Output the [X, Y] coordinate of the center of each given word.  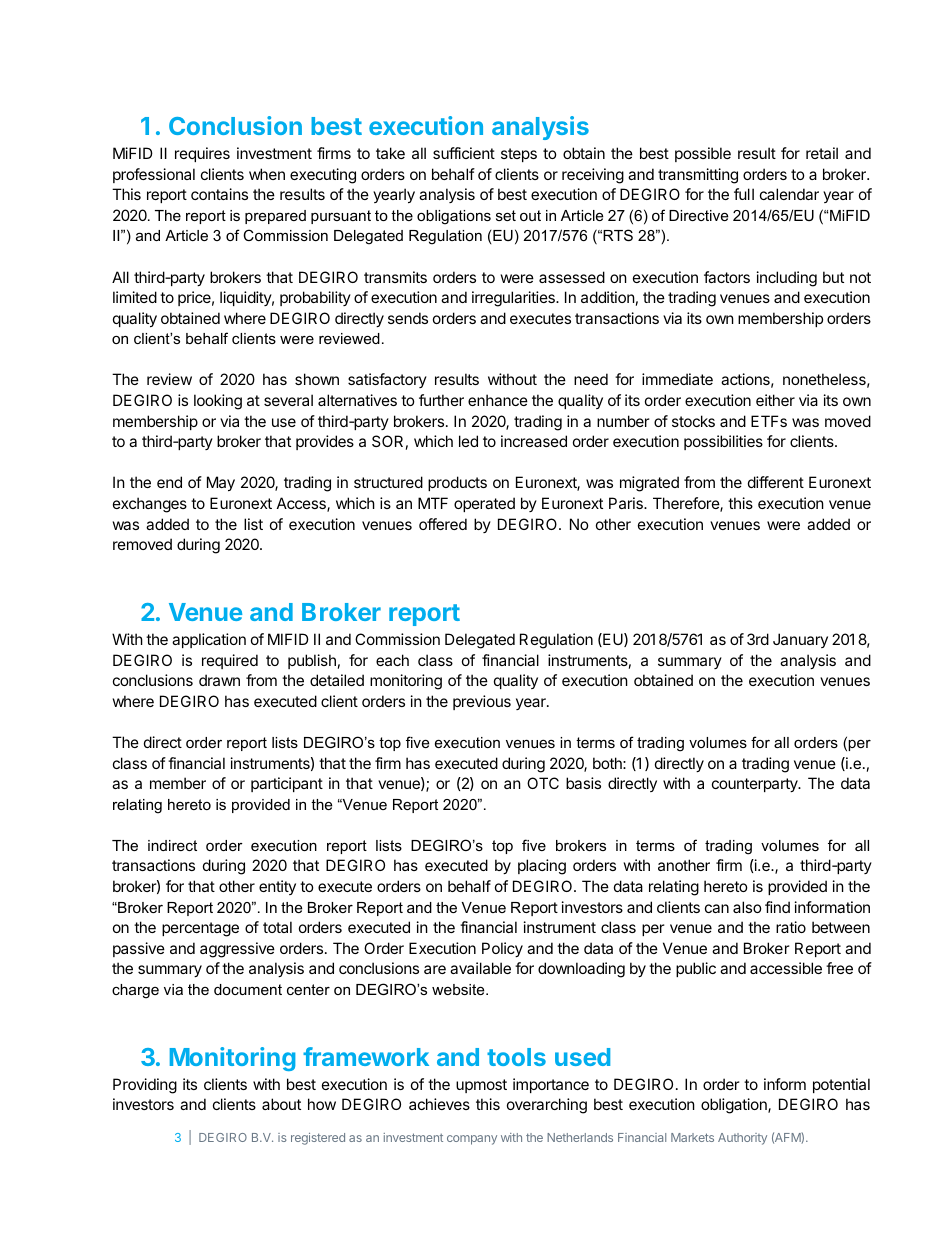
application [209, 640]
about [281, 1104]
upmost [481, 1086]
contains [219, 194]
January [800, 640]
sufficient [464, 153]
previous [482, 702]
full [744, 194]
